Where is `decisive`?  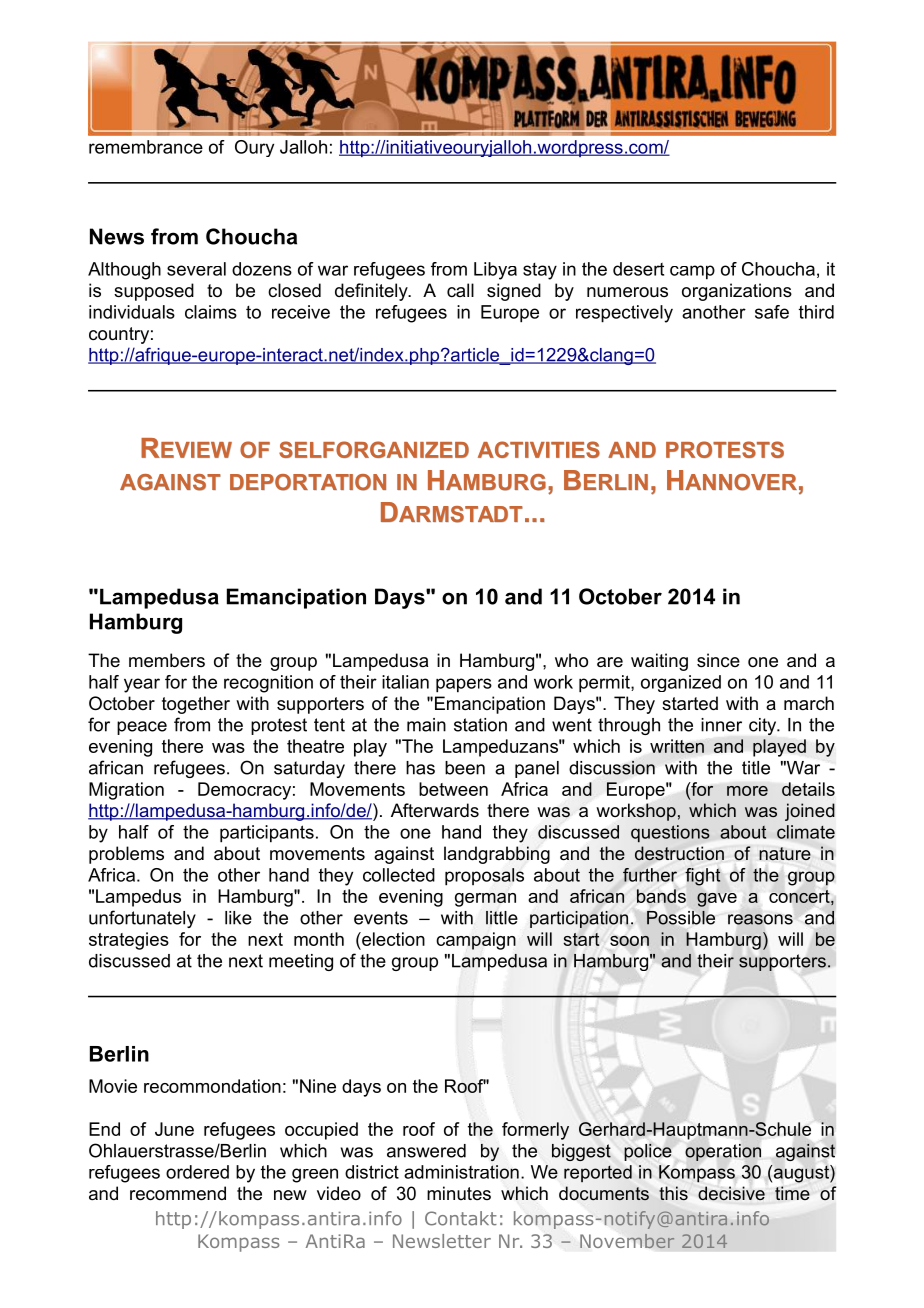
decisive is located at coordinates (731, 1193).
